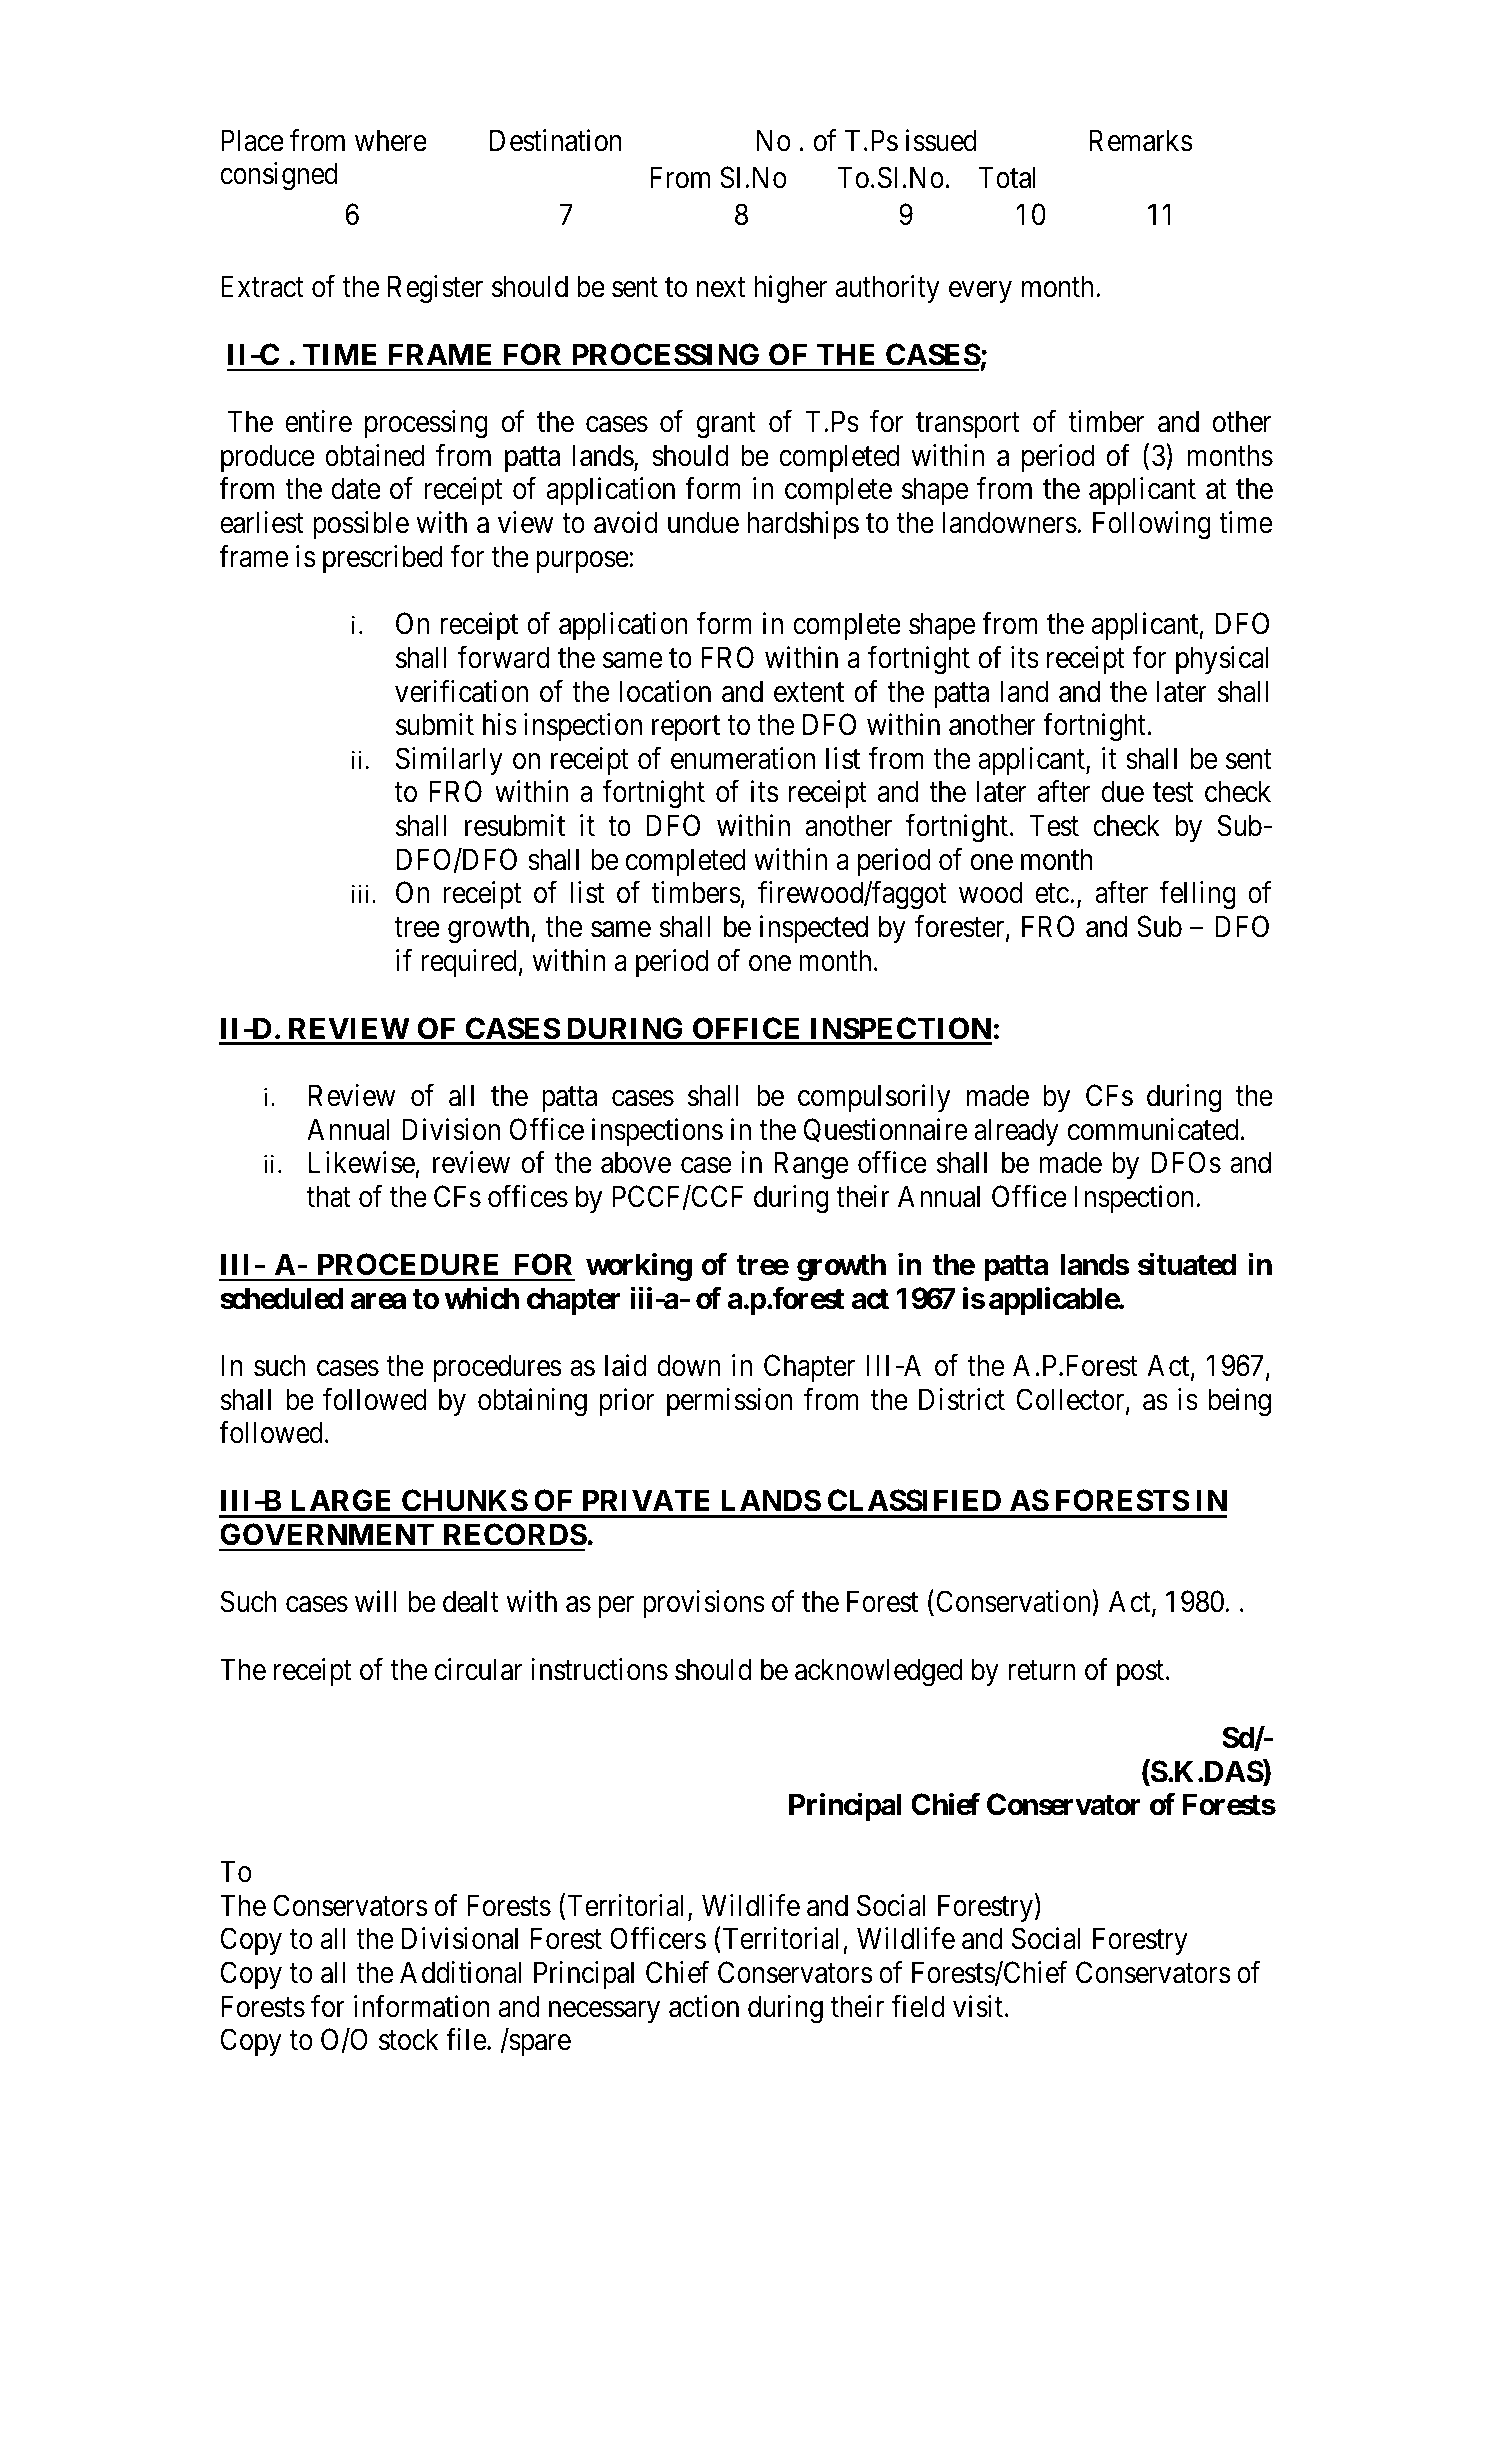  What do you see at coordinates (980, 292) in the screenshot?
I see `every` at bounding box center [980, 292].
